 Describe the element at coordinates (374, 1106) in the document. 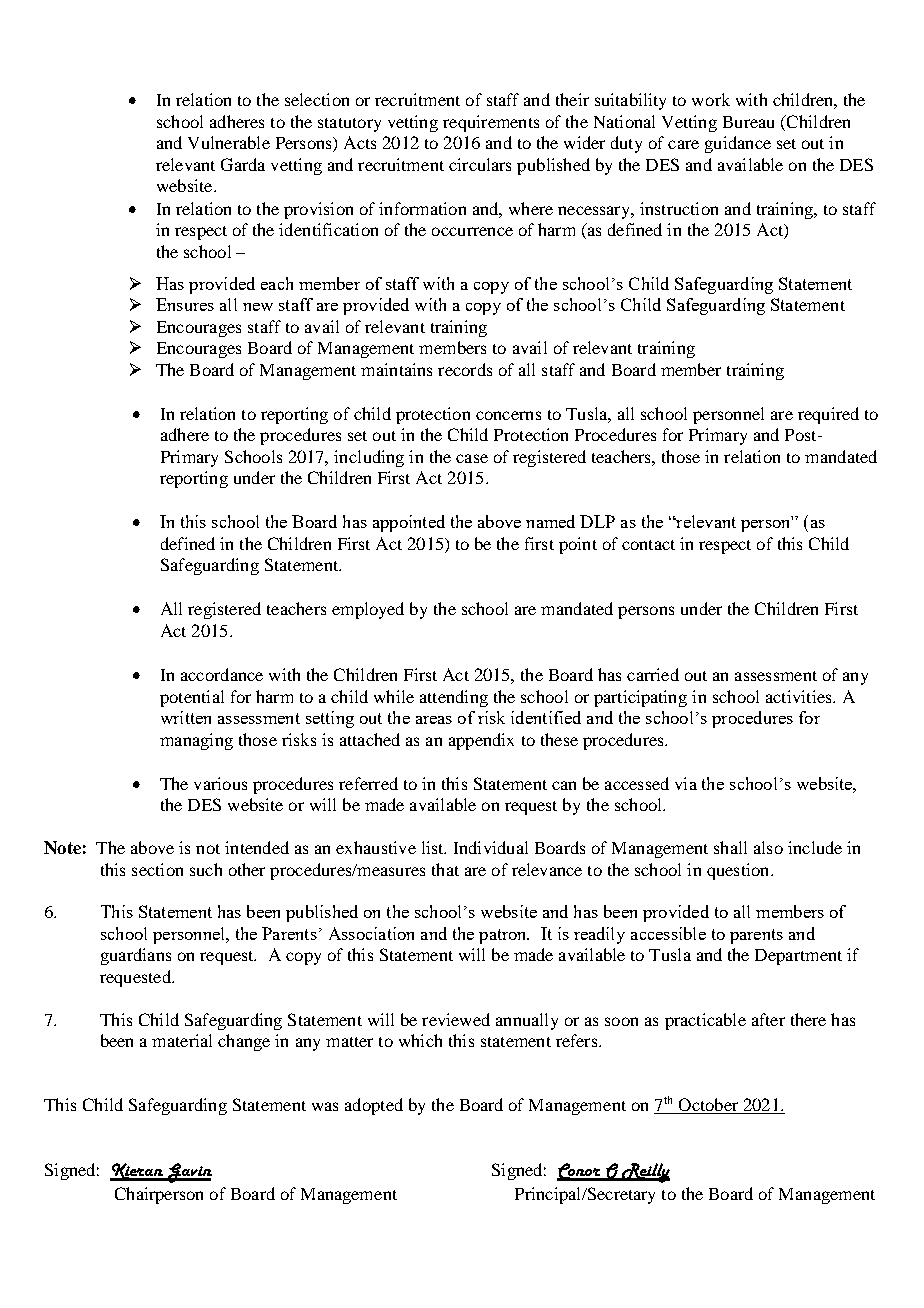

I see `adopted` at that location.
